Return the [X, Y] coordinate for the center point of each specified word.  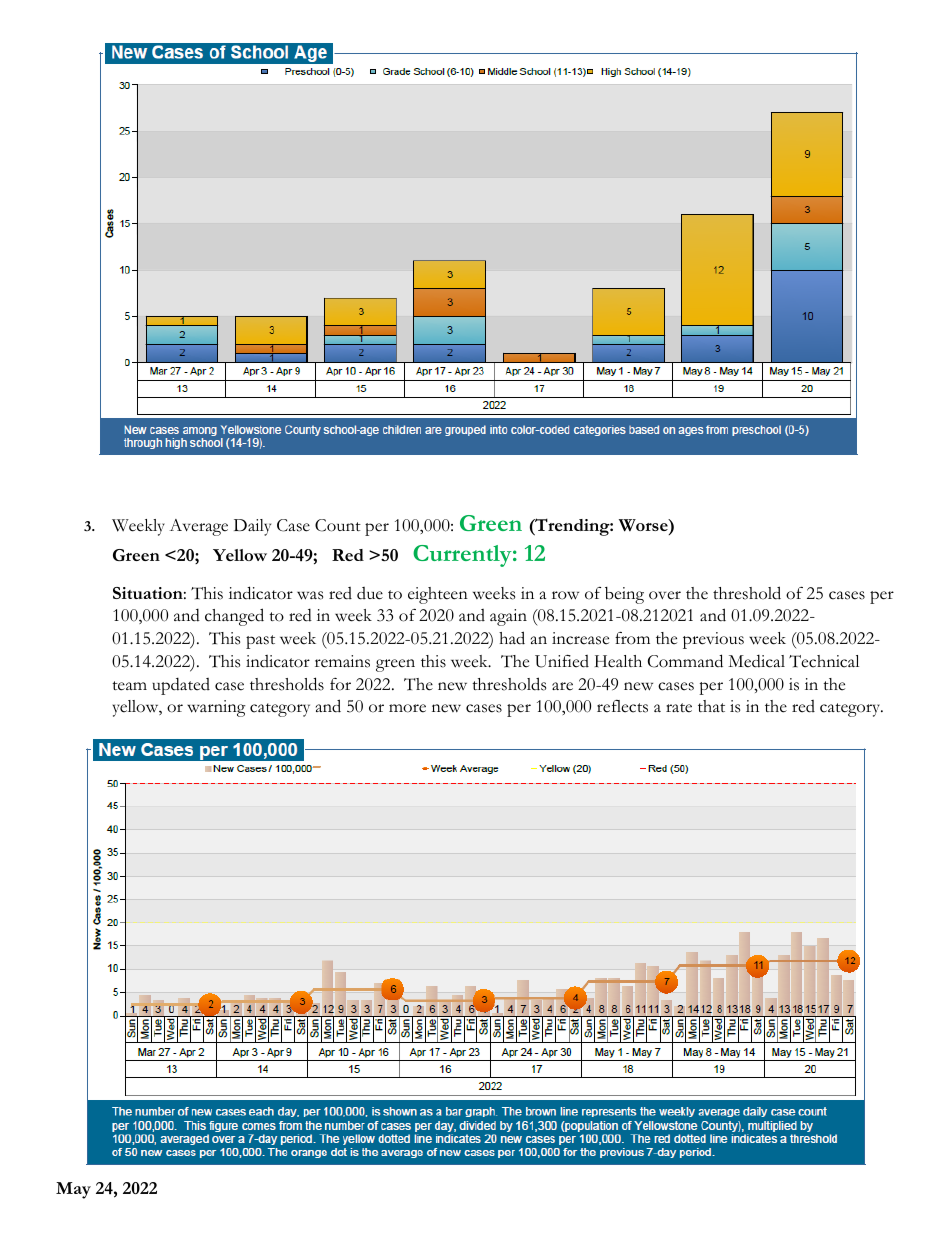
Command [685, 661]
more [407, 708]
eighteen [438, 595]
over [665, 595]
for [340, 684]
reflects [622, 706]
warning [216, 708]
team [129, 686]
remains [342, 661]
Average [198, 527]
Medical [756, 661]
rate [679, 708]
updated [181, 686]
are [562, 686]
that [711, 706]
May [73, 1190]
